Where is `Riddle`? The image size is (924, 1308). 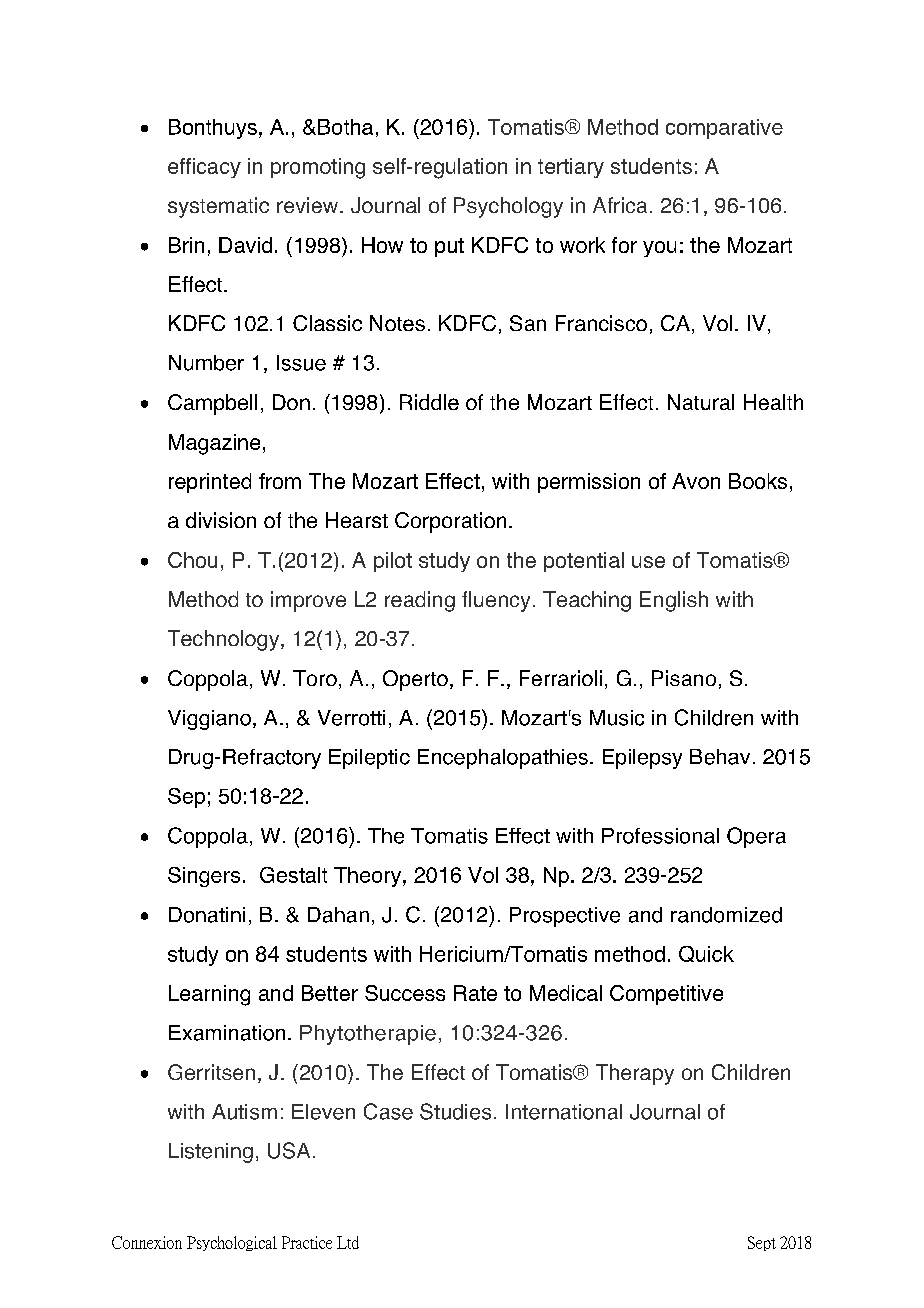
Riddle is located at coordinates (429, 402).
